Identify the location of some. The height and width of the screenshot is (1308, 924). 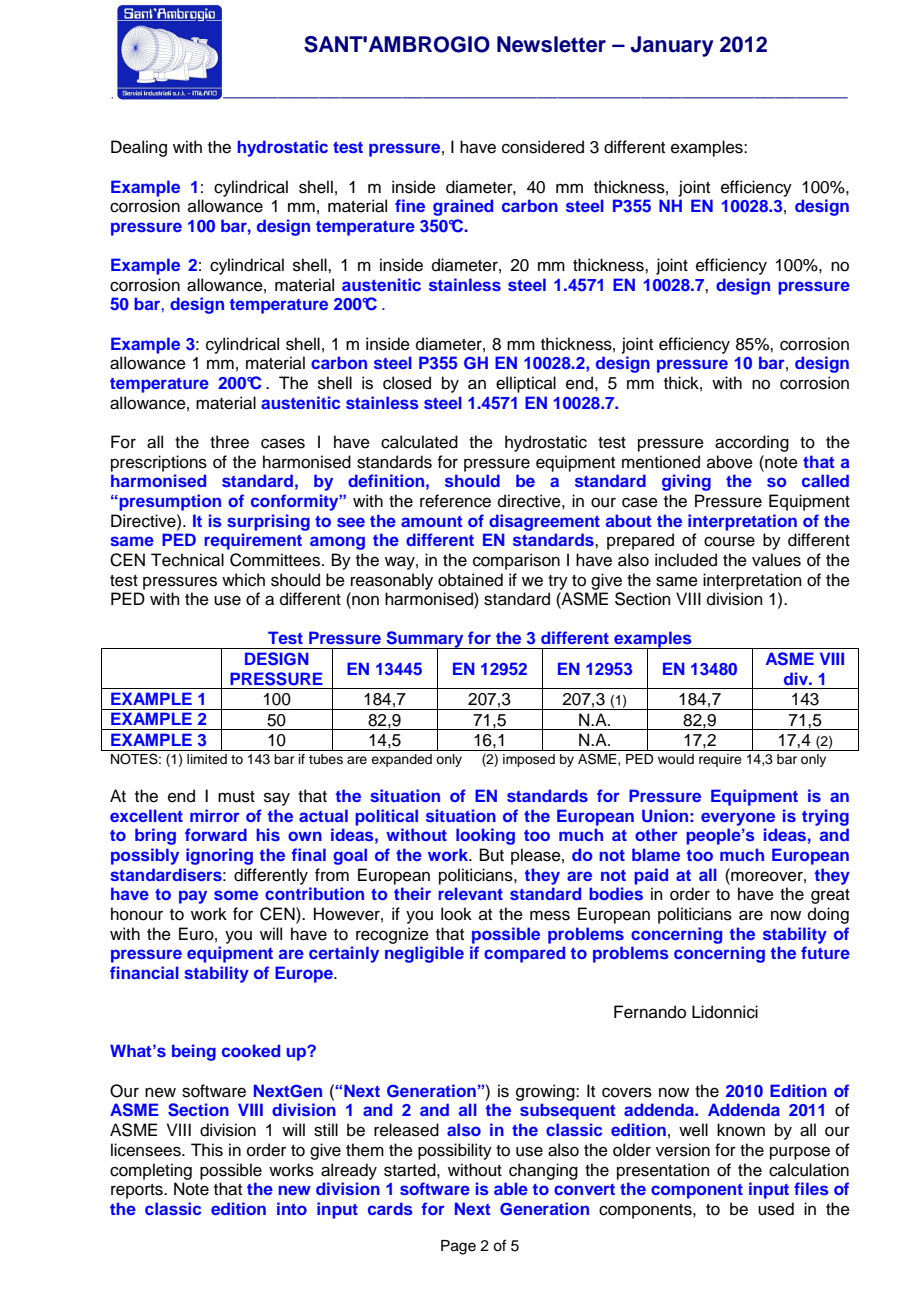
(236, 895).
